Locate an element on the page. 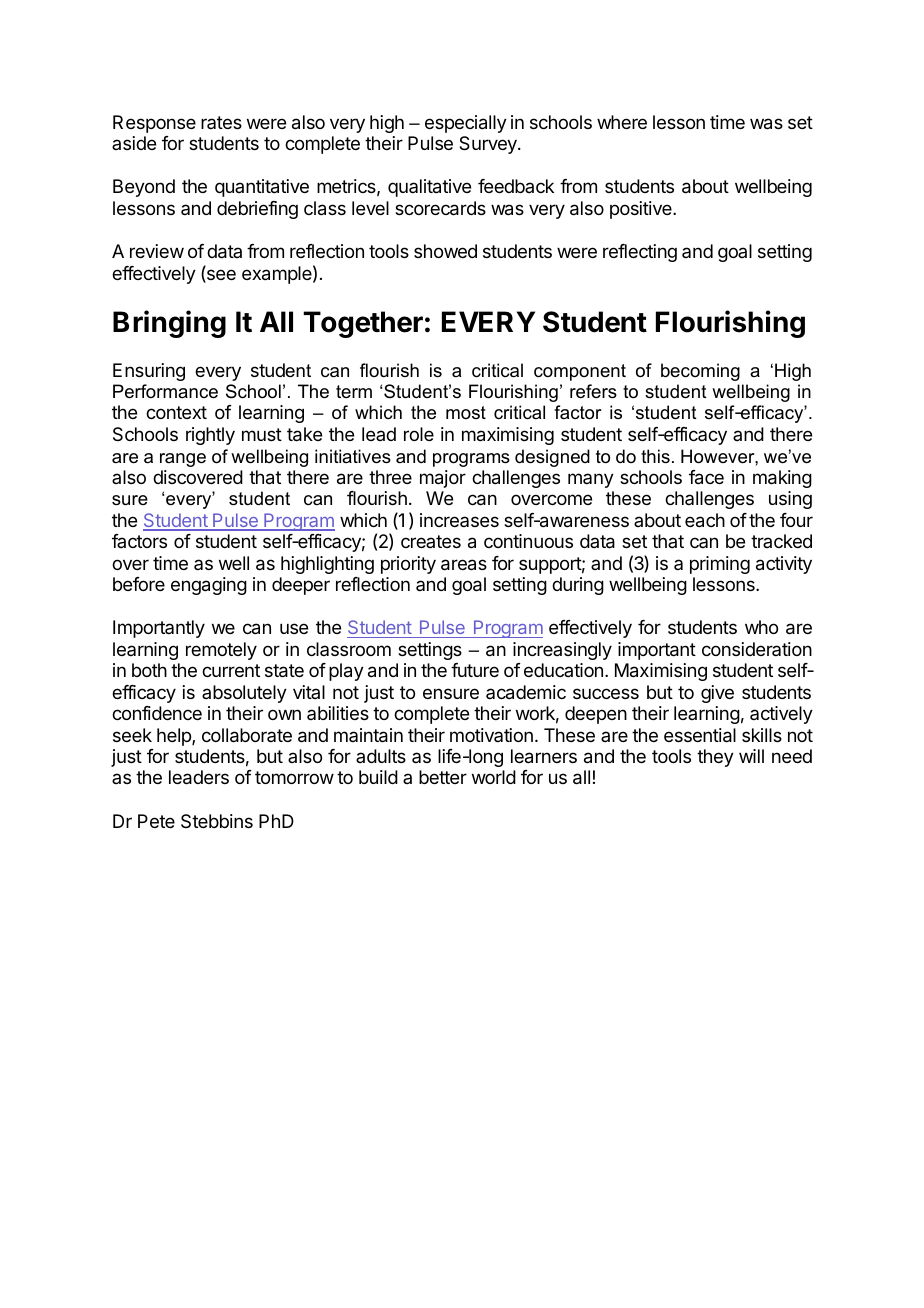  Ensuring is located at coordinates (149, 372).
